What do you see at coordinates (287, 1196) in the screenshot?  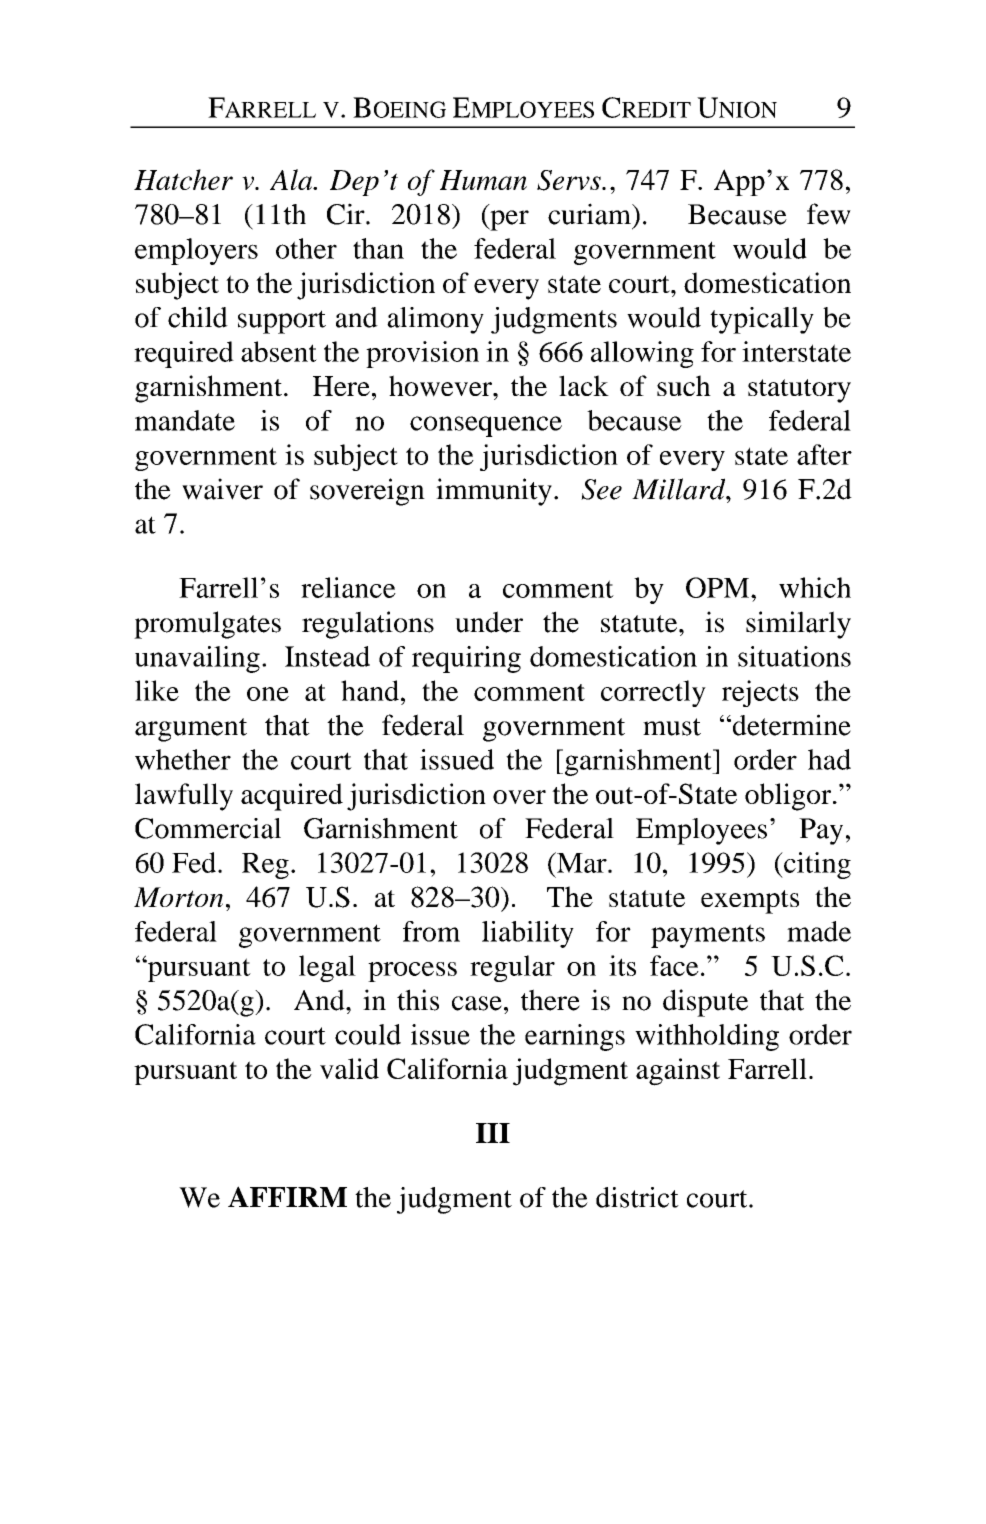 I see `AFFIRM` at bounding box center [287, 1196].
